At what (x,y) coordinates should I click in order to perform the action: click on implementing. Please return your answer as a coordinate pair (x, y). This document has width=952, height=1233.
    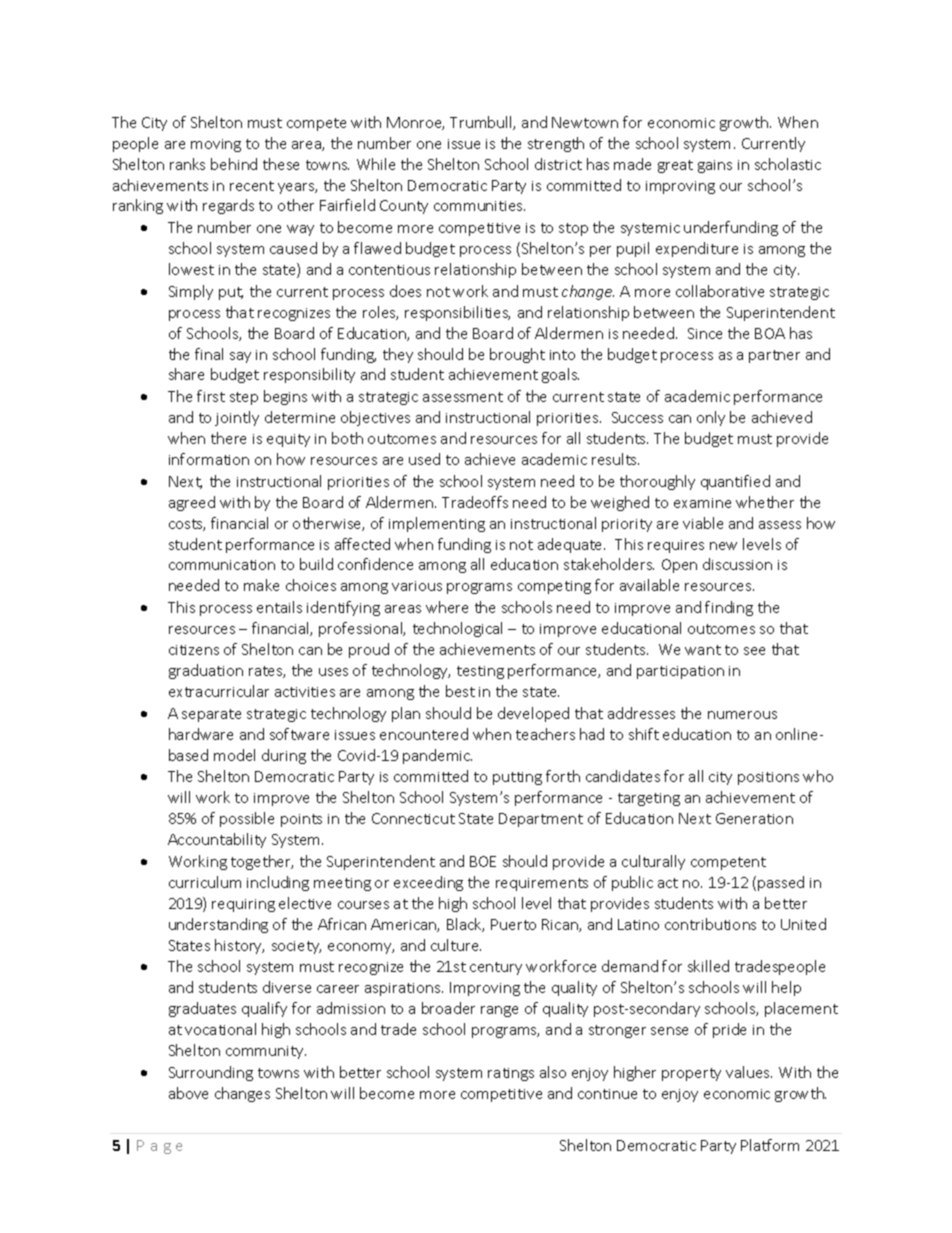
    Looking at the image, I should click on (437, 524).
